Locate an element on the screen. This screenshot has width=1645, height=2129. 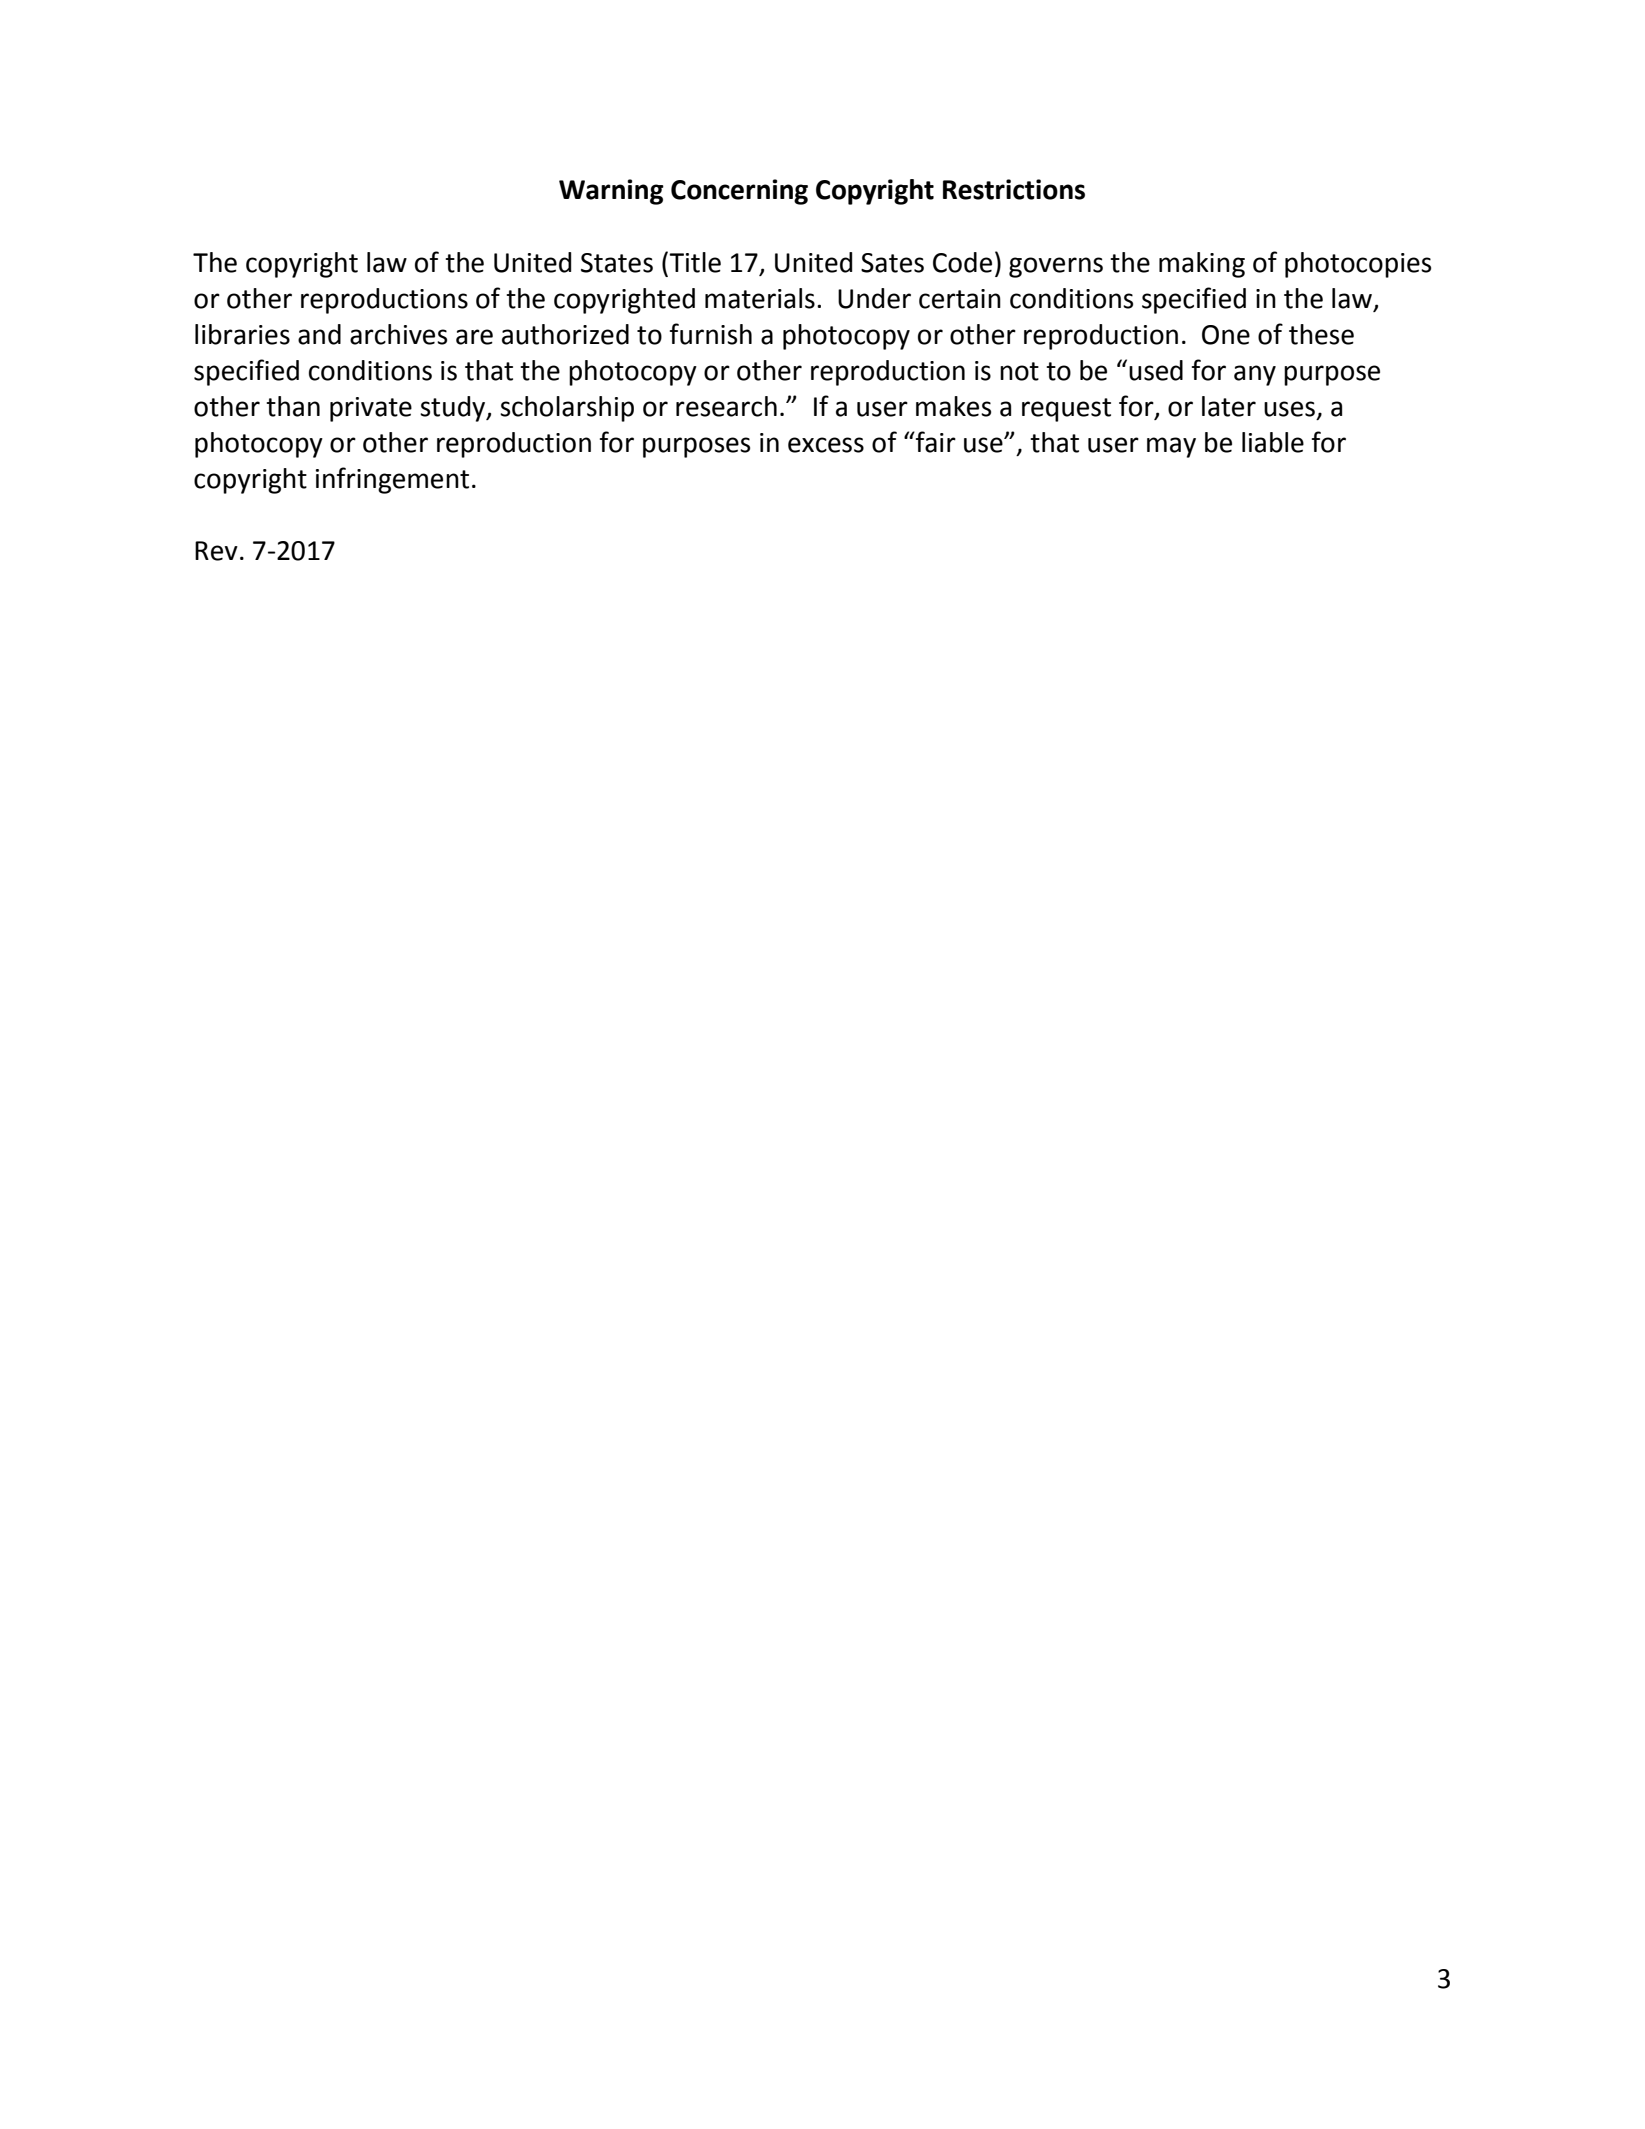
liable is located at coordinates (1273, 442).
